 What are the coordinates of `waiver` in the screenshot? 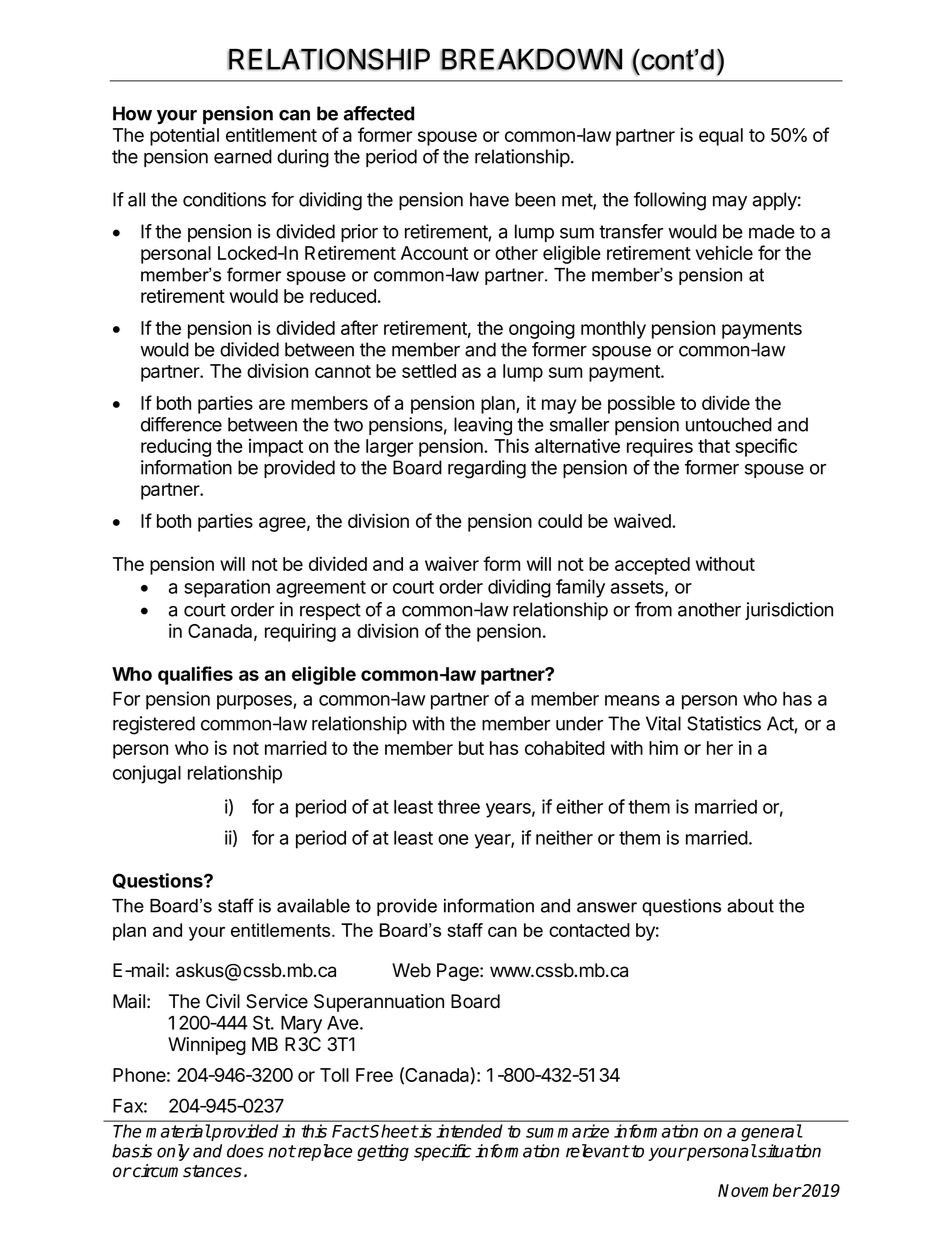 It's located at (452, 563).
